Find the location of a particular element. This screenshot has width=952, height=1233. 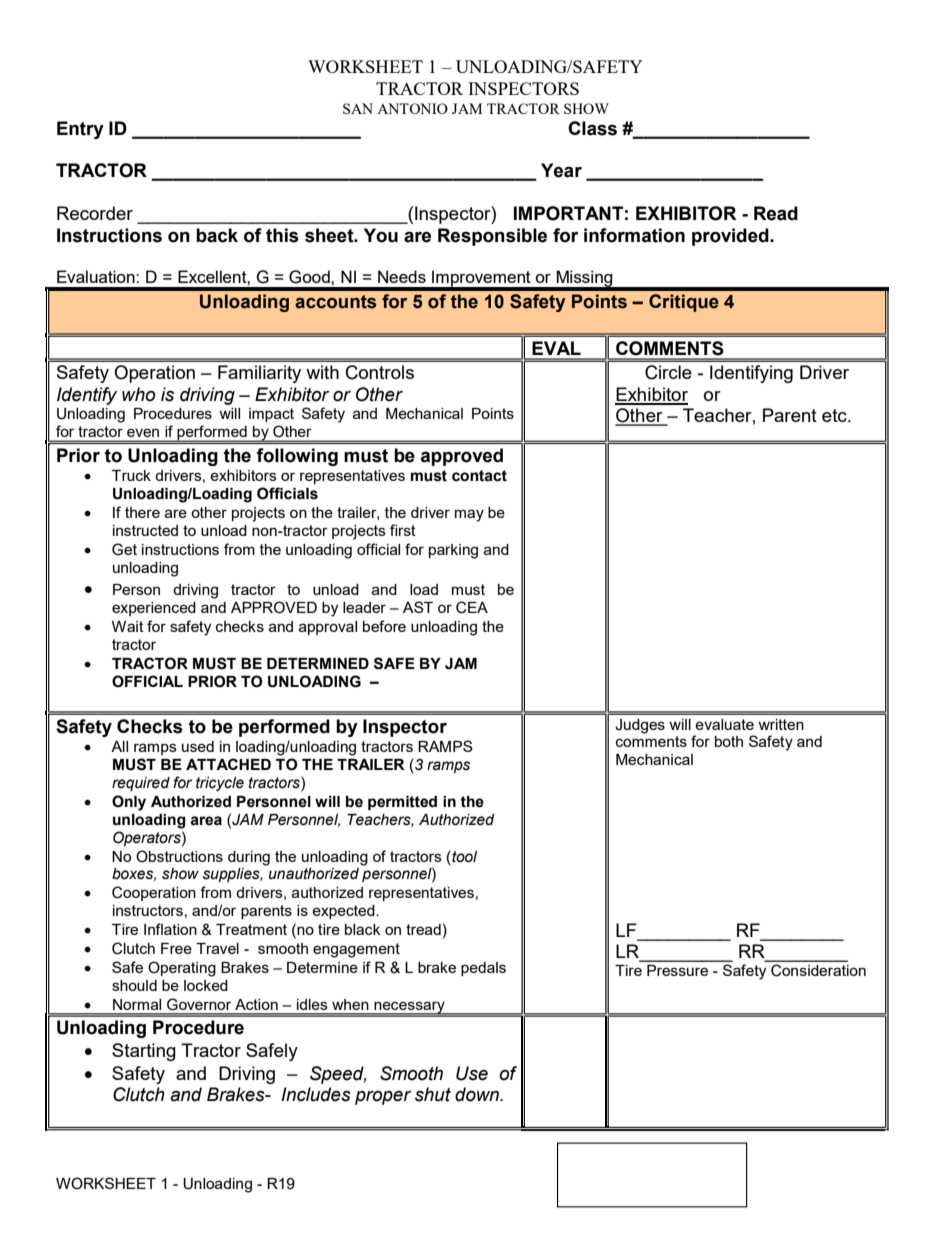

permitted is located at coordinates (402, 803).
